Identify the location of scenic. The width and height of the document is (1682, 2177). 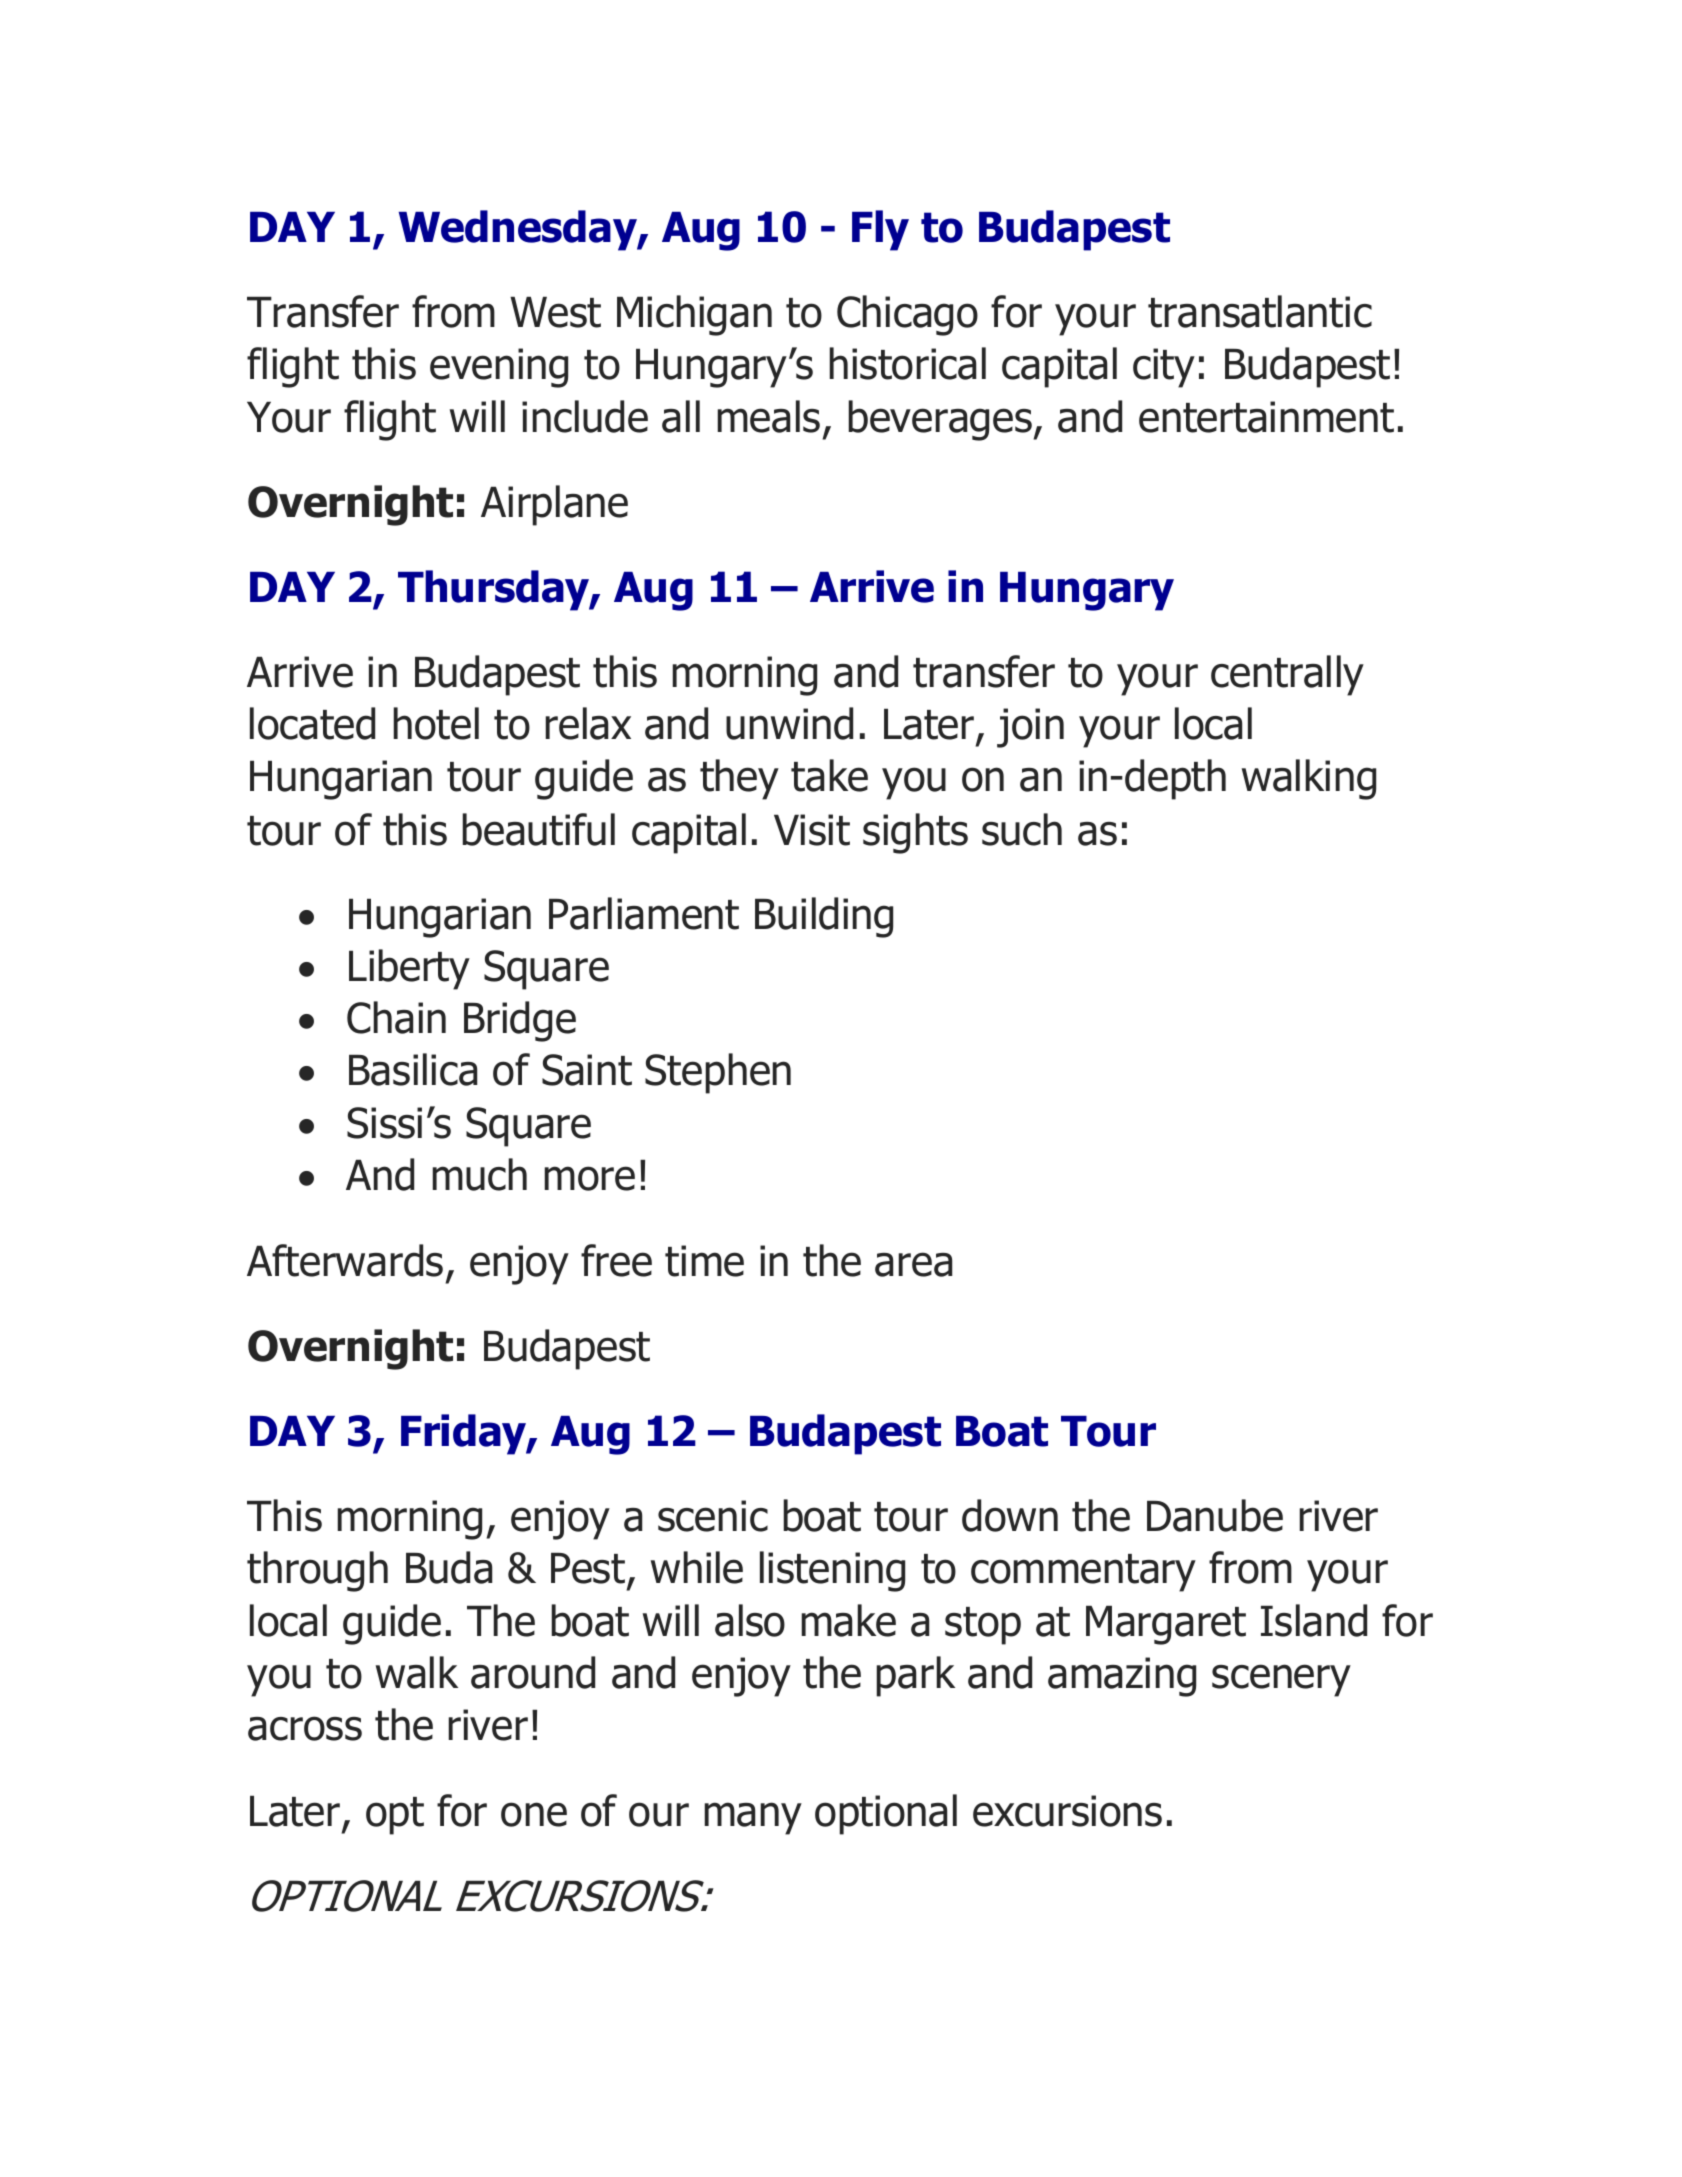
(713, 1516).
